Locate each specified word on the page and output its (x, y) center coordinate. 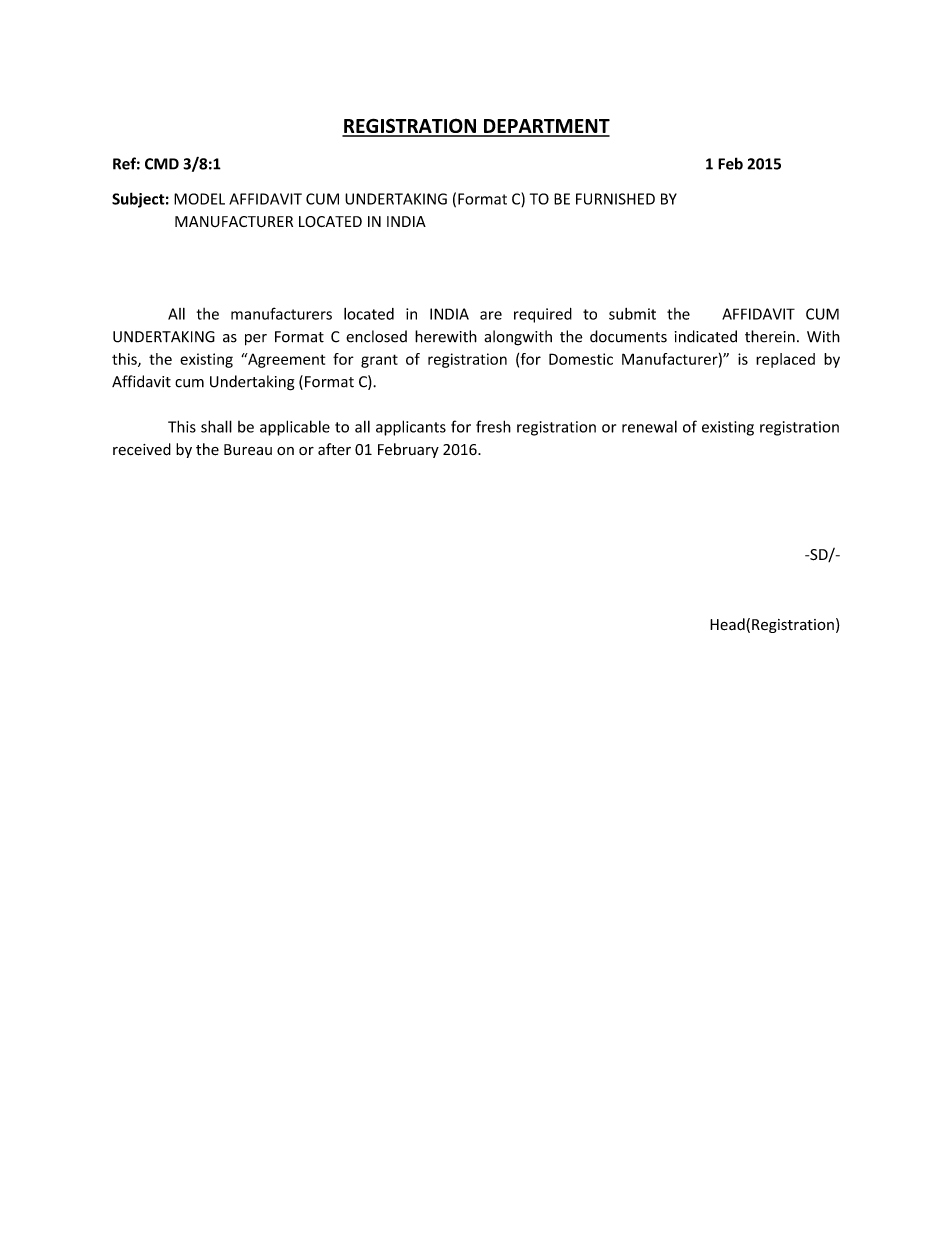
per (256, 340)
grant (379, 361)
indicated (706, 336)
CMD (162, 164)
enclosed (376, 336)
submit (632, 314)
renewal (649, 426)
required (543, 315)
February (408, 450)
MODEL (199, 199)
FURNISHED (615, 199)
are (491, 315)
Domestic (581, 359)
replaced (785, 360)
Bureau (248, 449)
